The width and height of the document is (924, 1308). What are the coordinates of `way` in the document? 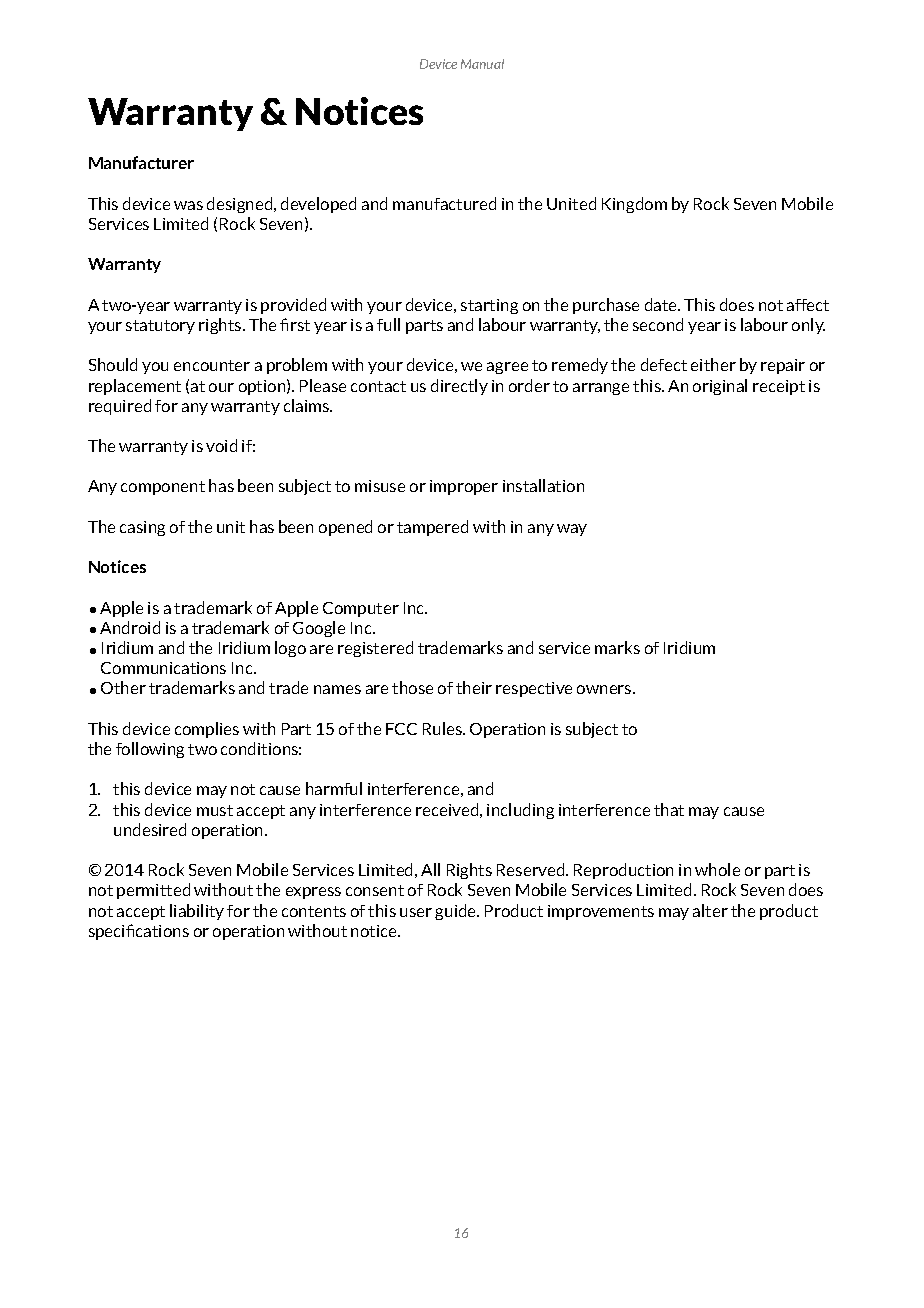 It's located at (572, 530).
